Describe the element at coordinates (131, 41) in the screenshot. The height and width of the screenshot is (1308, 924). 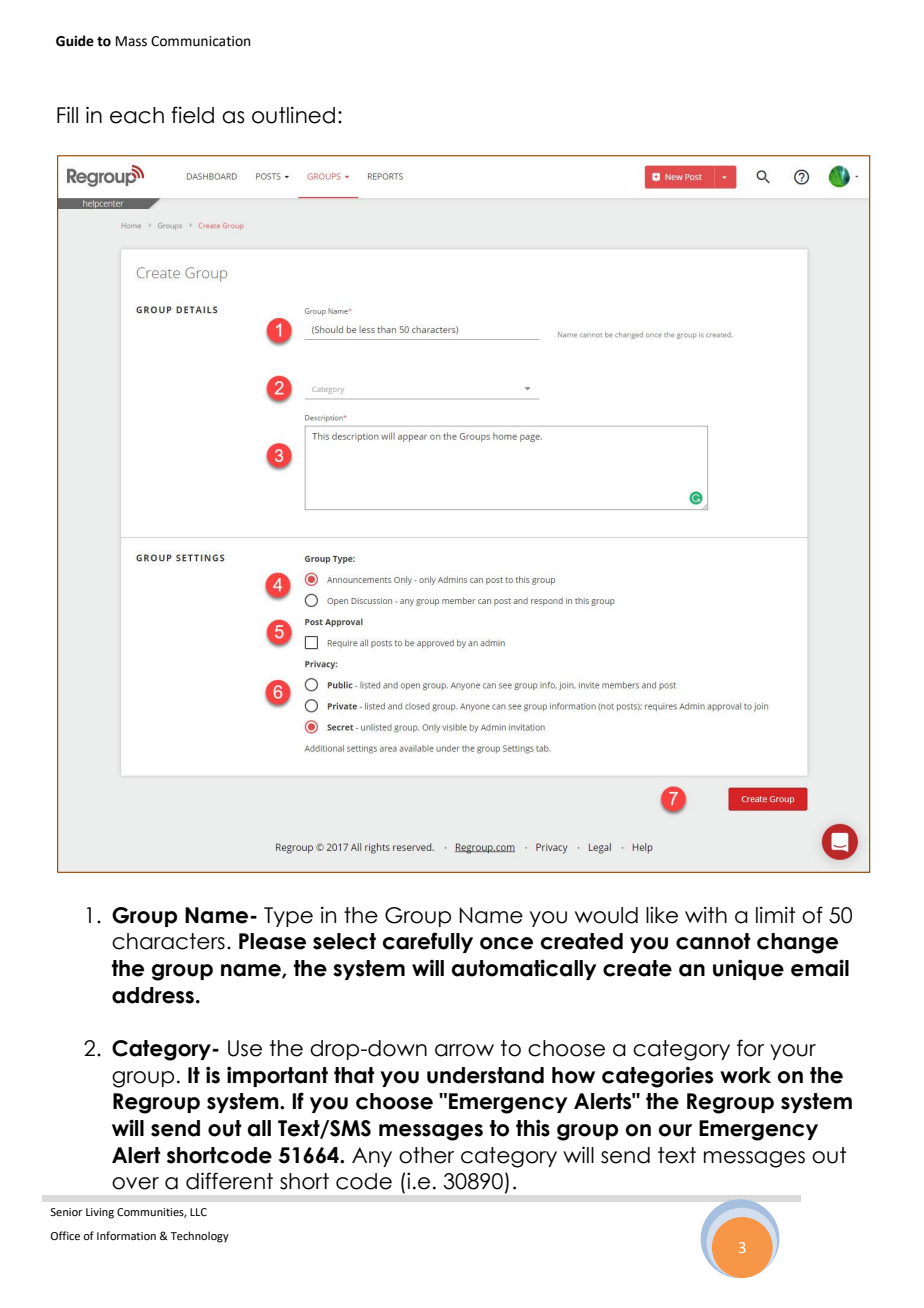
I see `Mass` at that location.
